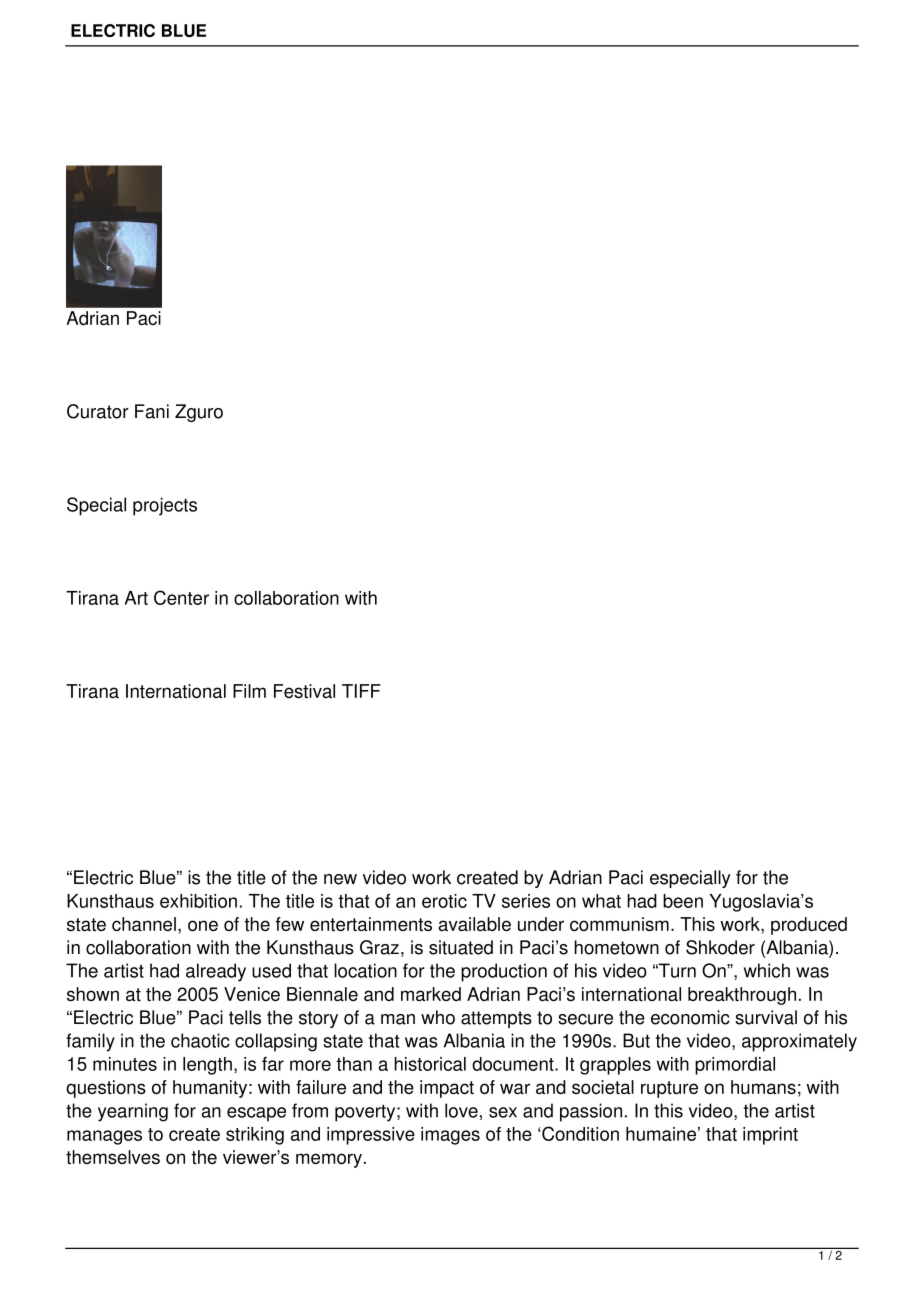  Describe the element at coordinates (249, 691) in the screenshot. I see `Film` at that location.
